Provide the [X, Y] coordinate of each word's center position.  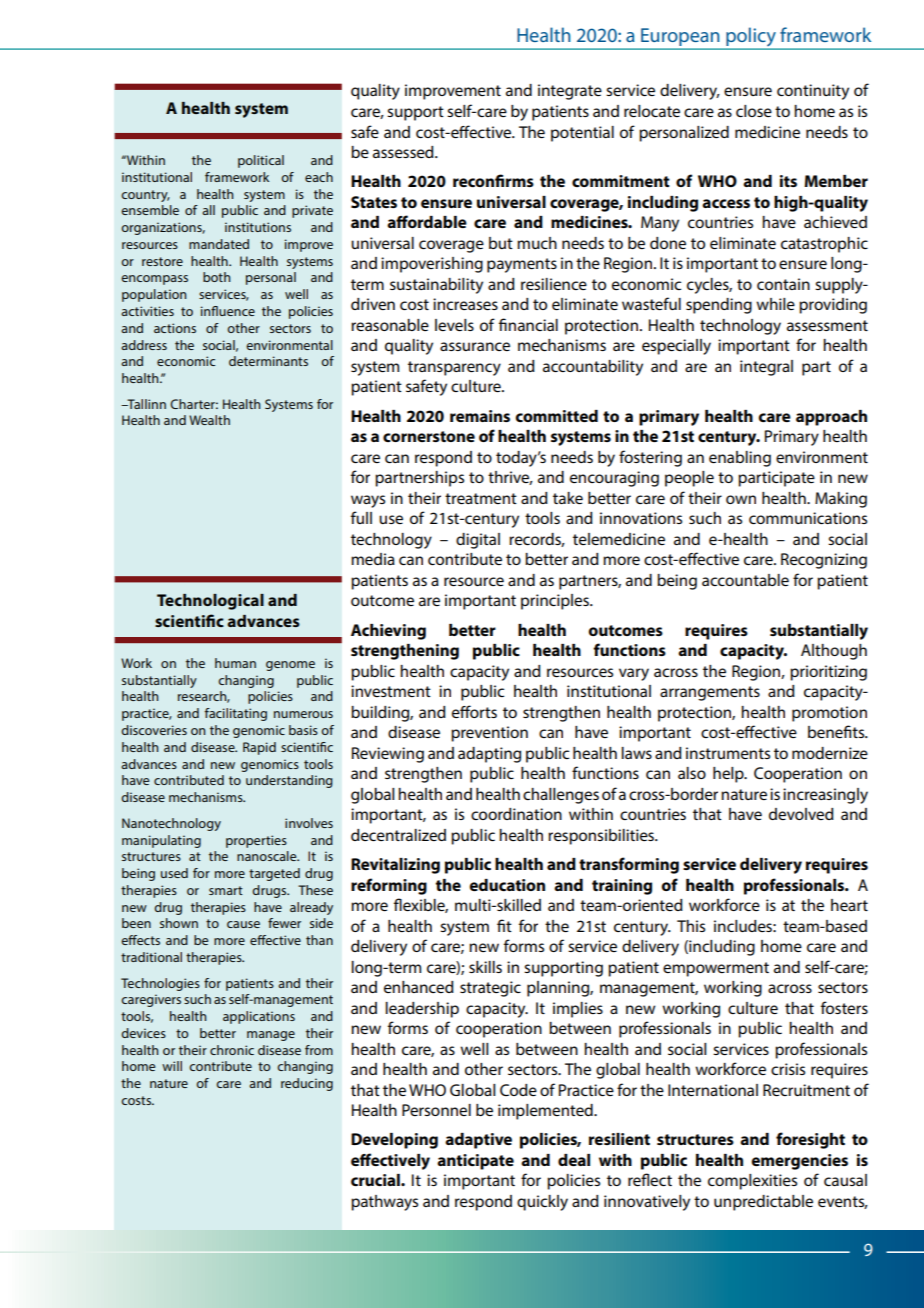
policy [751, 37]
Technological [210, 602]
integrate [570, 92]
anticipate [475, 1162]
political [261, 161]
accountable [745, 580]
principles [556, 602]
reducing [307, 1084]
